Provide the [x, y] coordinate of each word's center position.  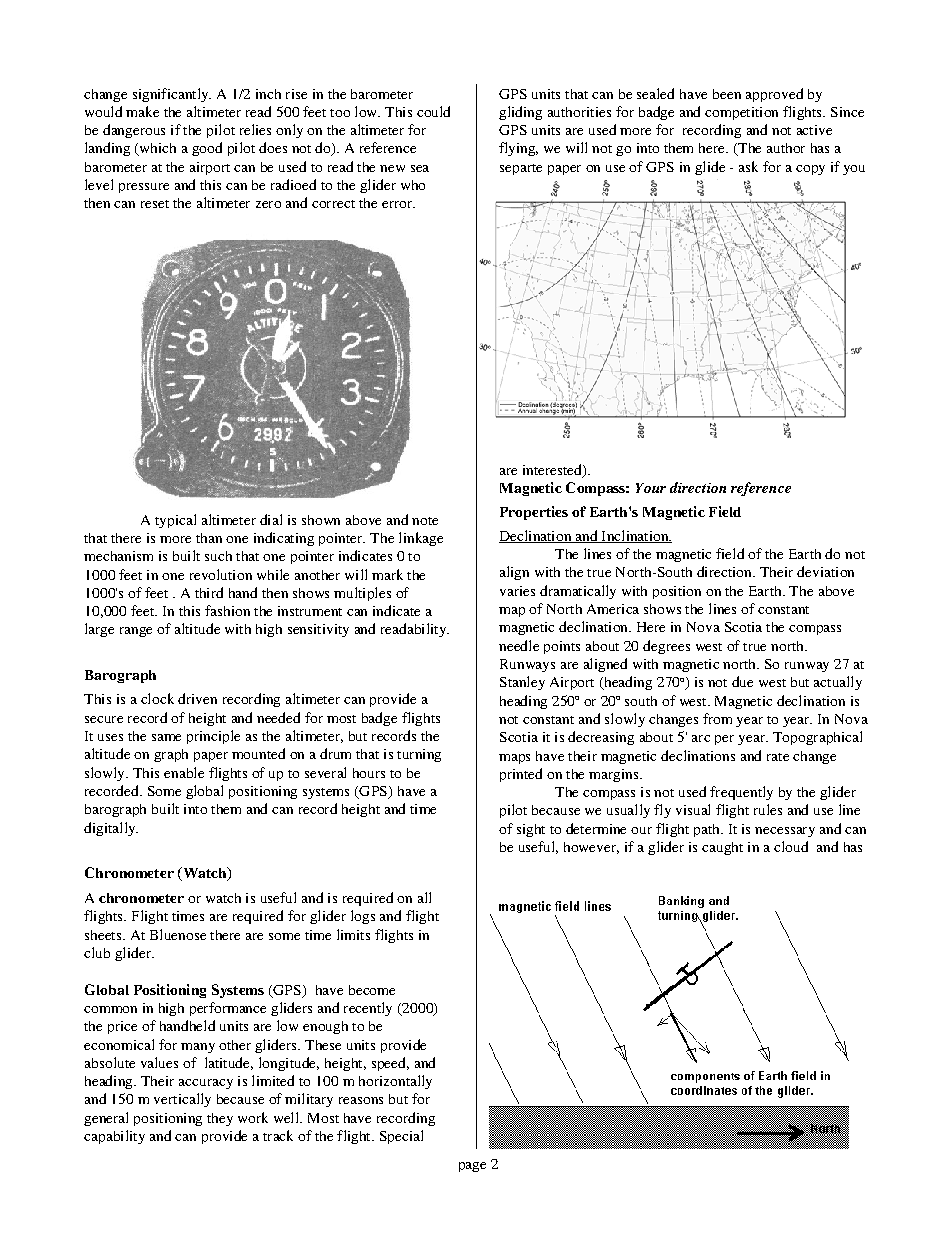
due [742, 681]
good [207, 149]
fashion [227, 610]
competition [741, 113]
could [433, 111]
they [220, 1119]
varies [517, 591]
